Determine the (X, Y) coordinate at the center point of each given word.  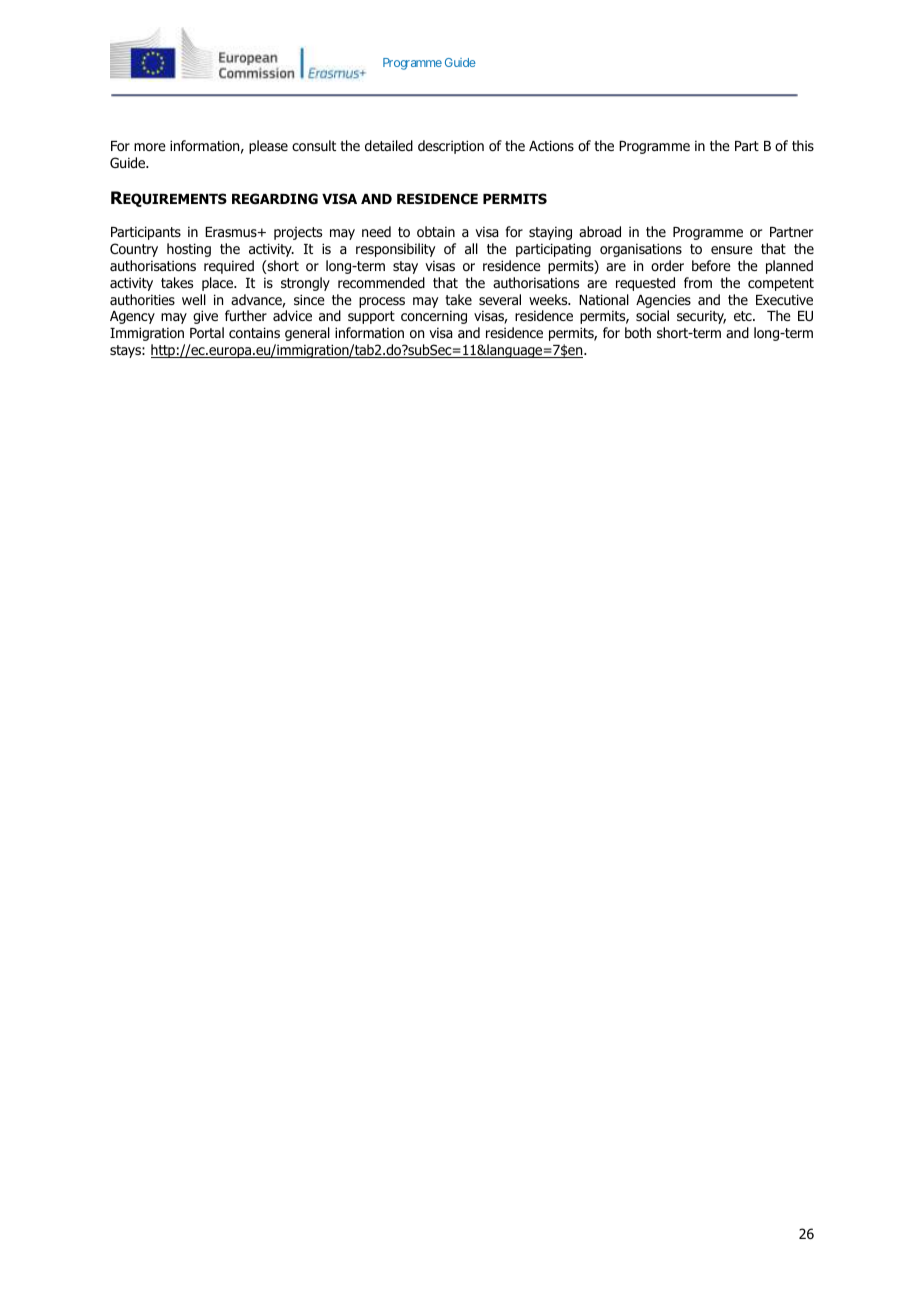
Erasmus (232, 232)
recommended (381, 282)
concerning (434, 317)
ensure (732, 250)
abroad (600, 232)
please (268, 147)
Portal (207, 333)
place (219, 284)
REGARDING (275, 199)
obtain (436, 232)
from (698, 282)
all (471, 248)
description (451, 147)
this (803, 145)
